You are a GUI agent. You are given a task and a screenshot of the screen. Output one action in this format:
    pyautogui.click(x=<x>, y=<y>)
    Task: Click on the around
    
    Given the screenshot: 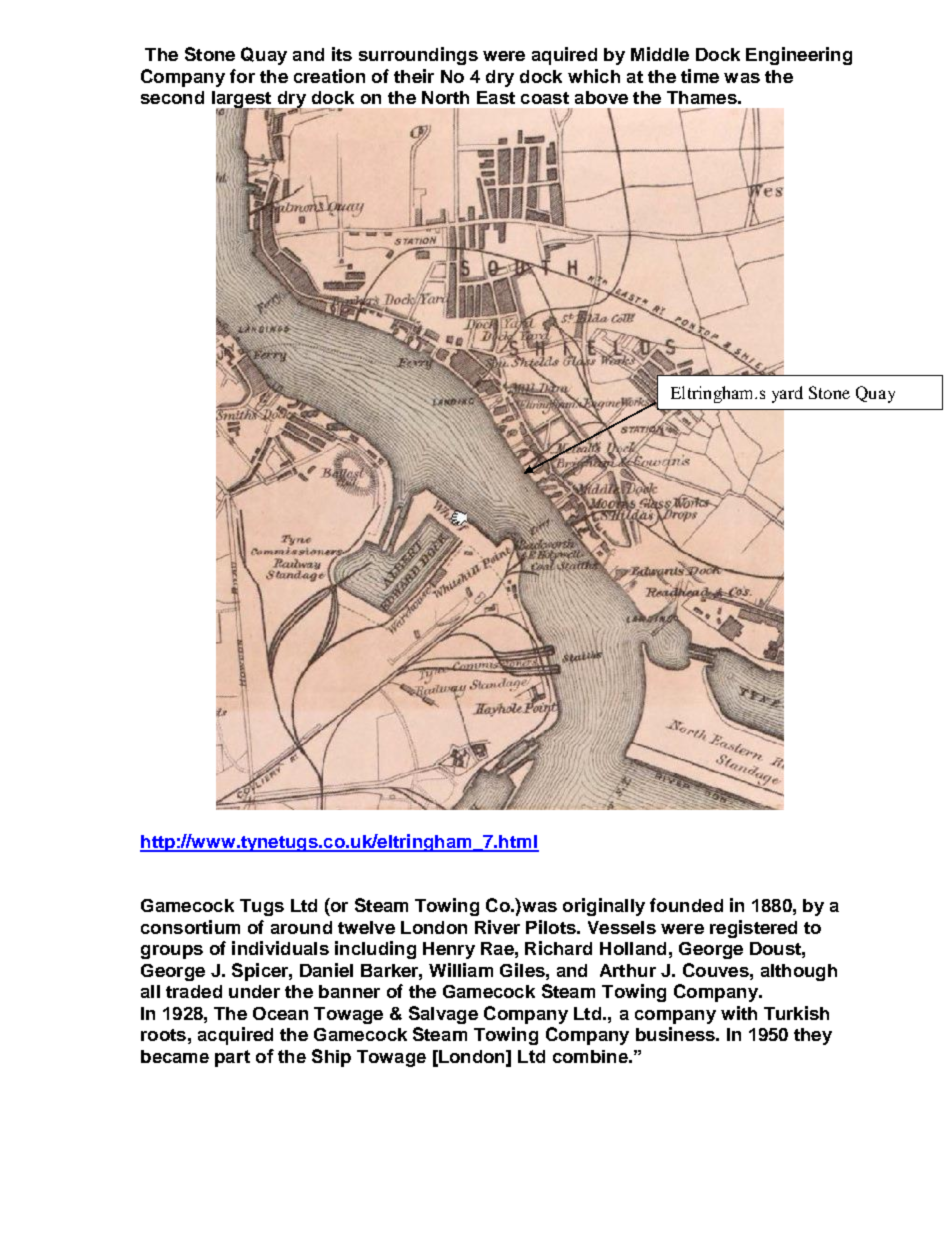 What is the action you would take?
    pyautogui.click(x=301, y=927)
